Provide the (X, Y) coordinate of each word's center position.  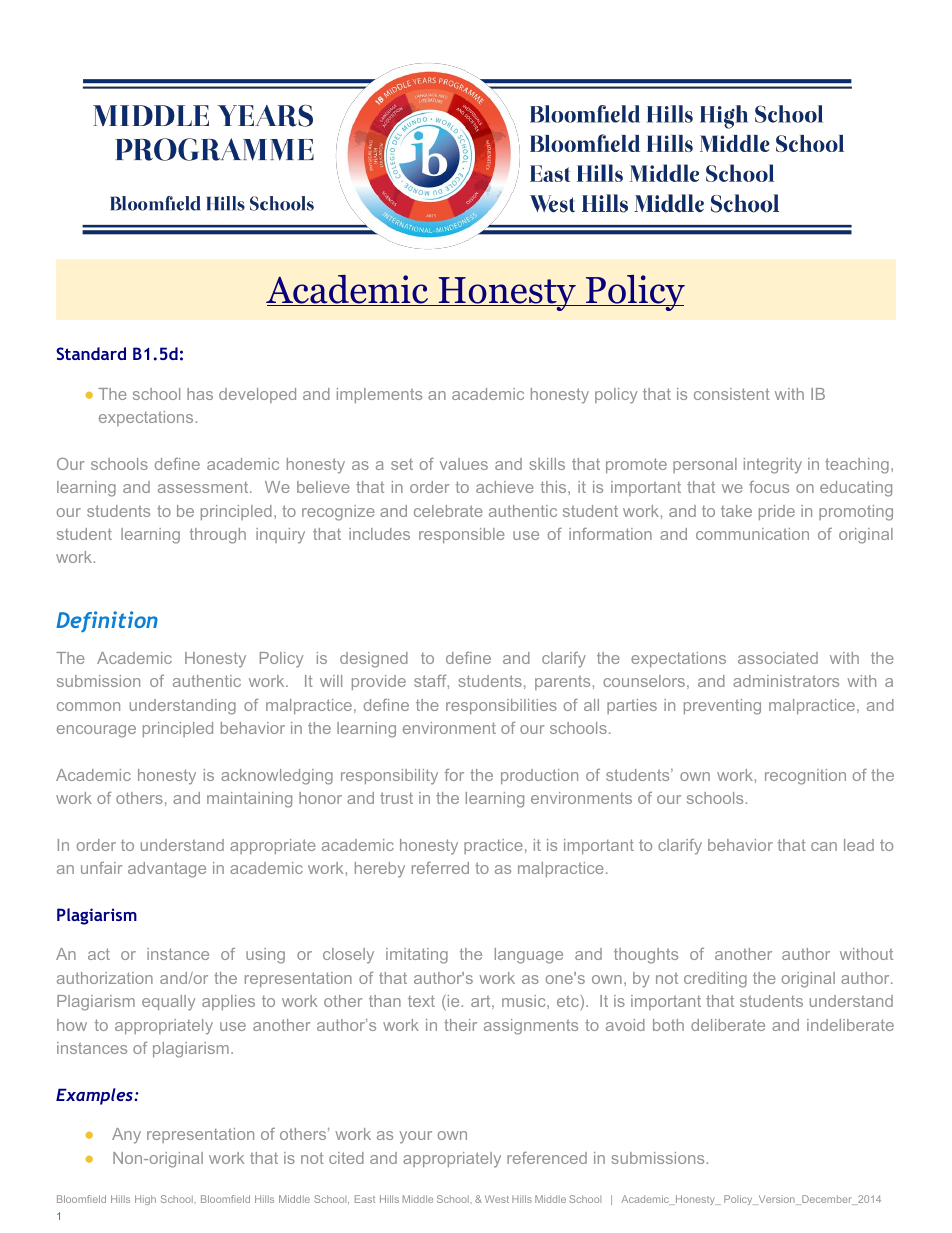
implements (379, 395)
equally (168, 1003)
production (539, 776)
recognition (805, 777)
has (200, 394)
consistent (732, 394)
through (218, 536)
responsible (462, 535)
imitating (417, 956)
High (145, 1200)
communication (752, 534)
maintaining (249, 800)
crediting (715, 980)
